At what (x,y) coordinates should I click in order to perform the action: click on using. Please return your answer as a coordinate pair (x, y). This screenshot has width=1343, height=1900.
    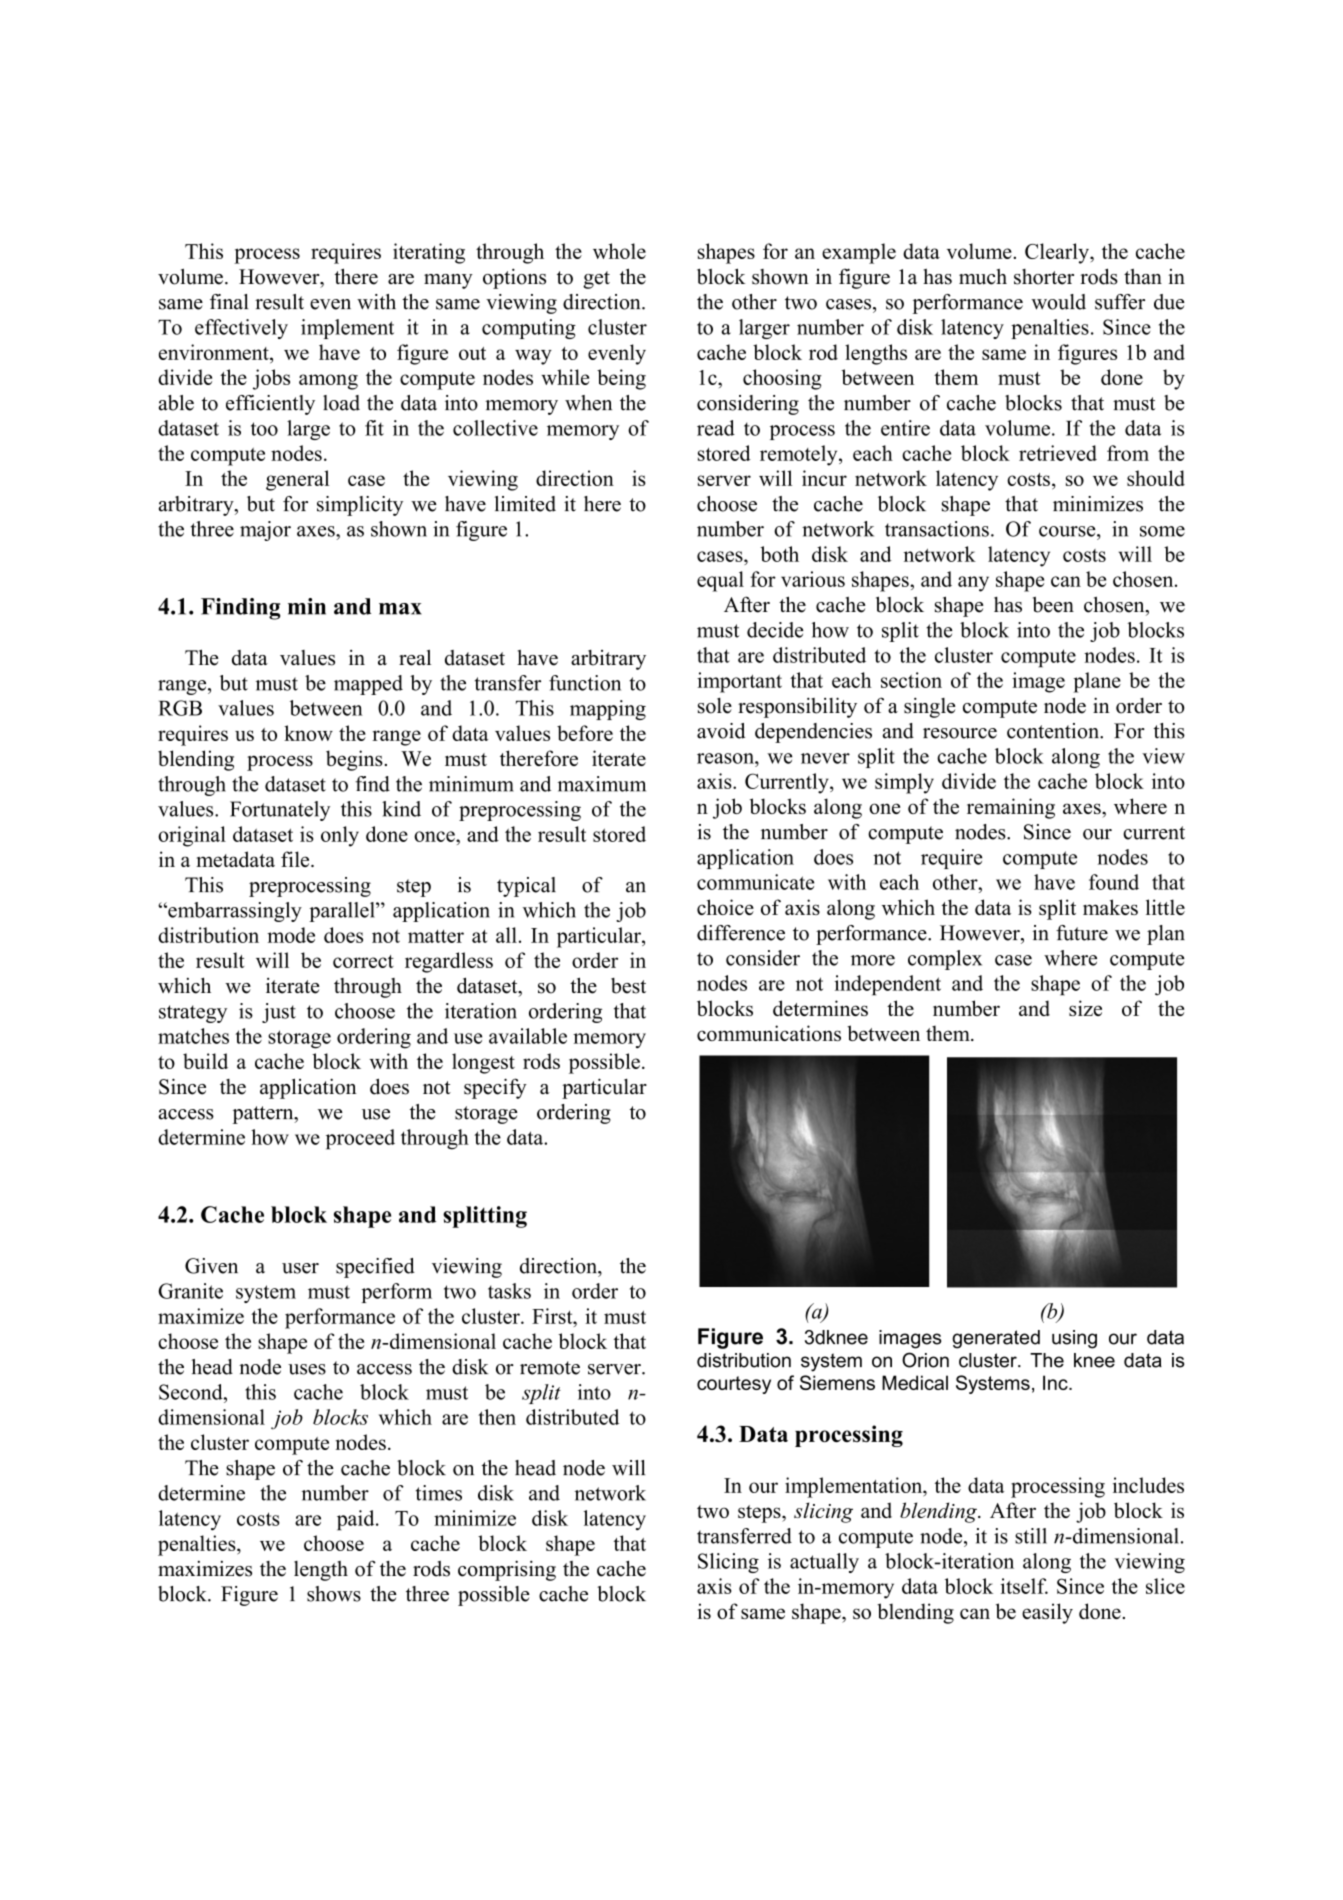
    Looking at the image, I should click on (1074, 1339).
